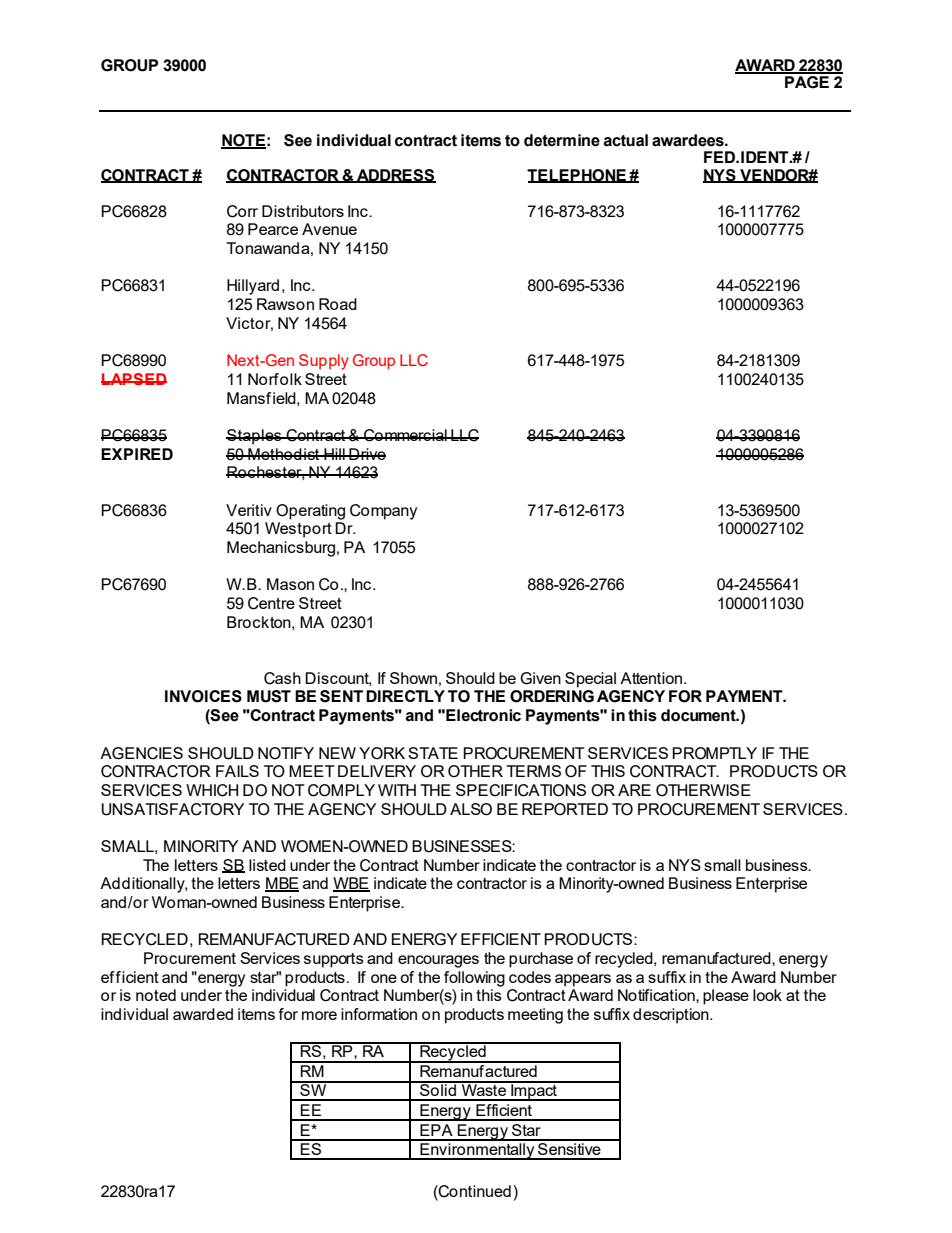 The height and width of the screenshot is (1233, 952). What do you see at coordinates (433, 753) in the screenshot?
I see `STATE` at bounding box center [433, 753].
